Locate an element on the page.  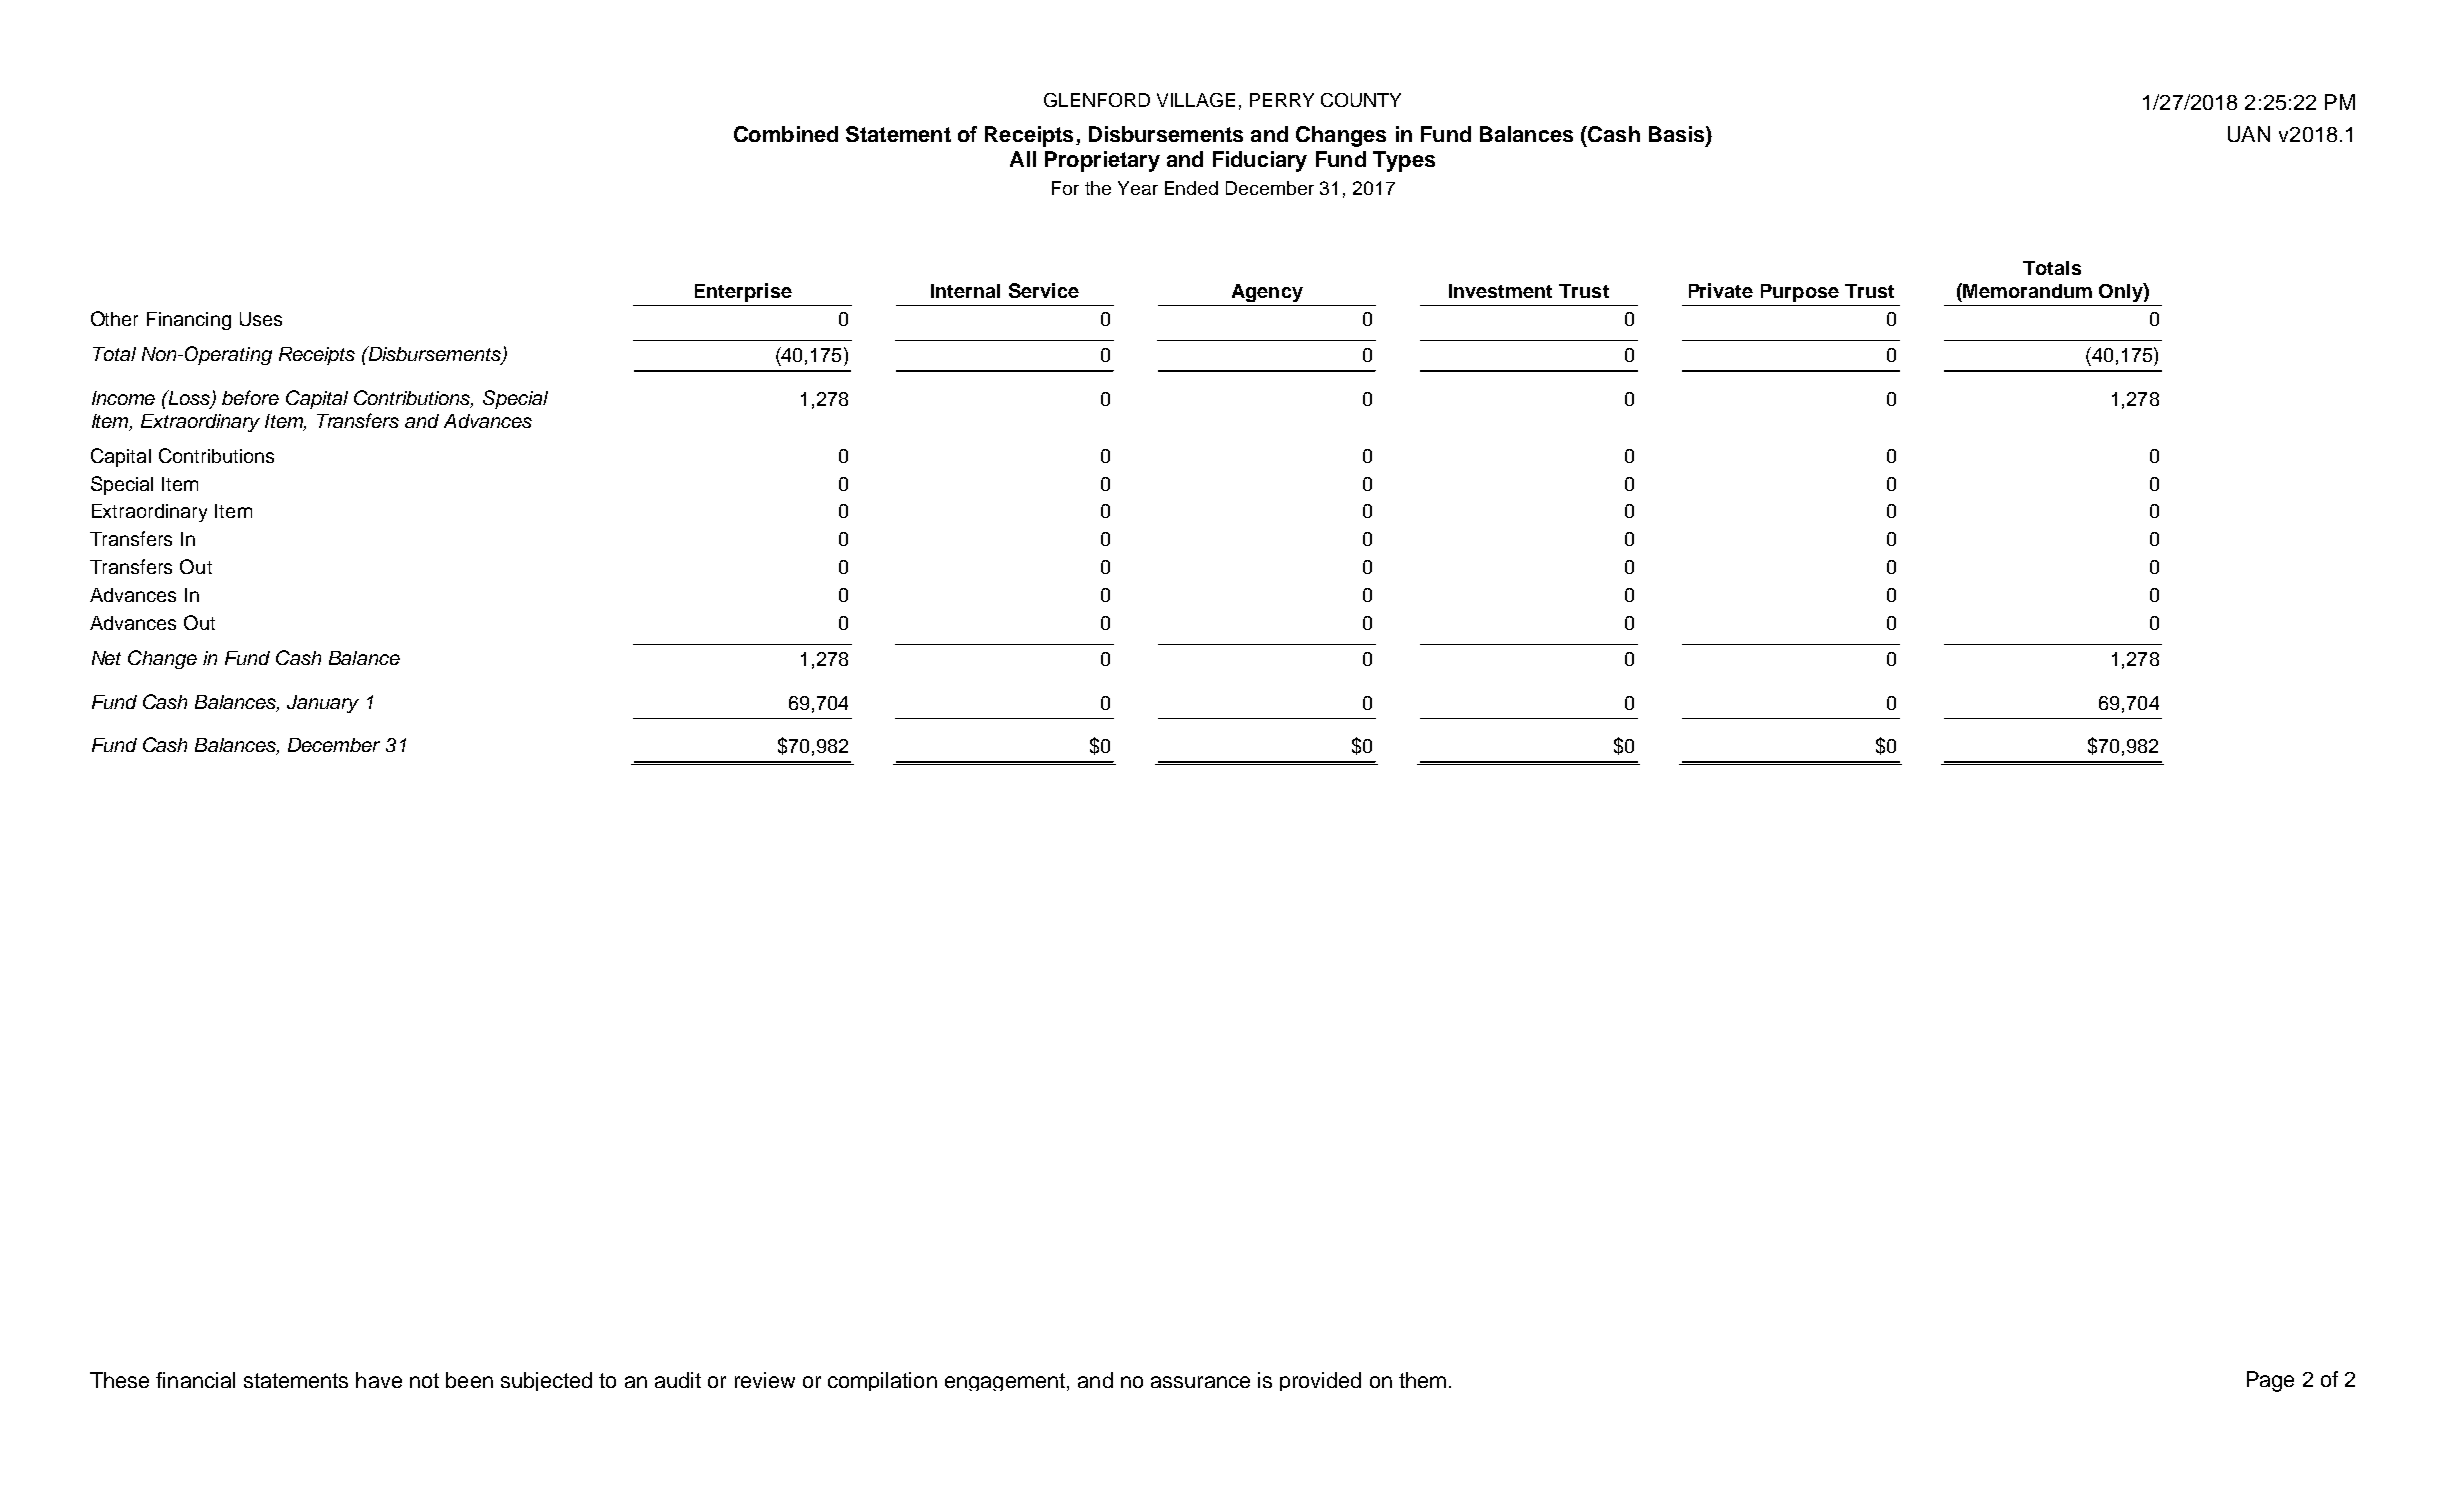
not is located at coordinates (424, 1380).
